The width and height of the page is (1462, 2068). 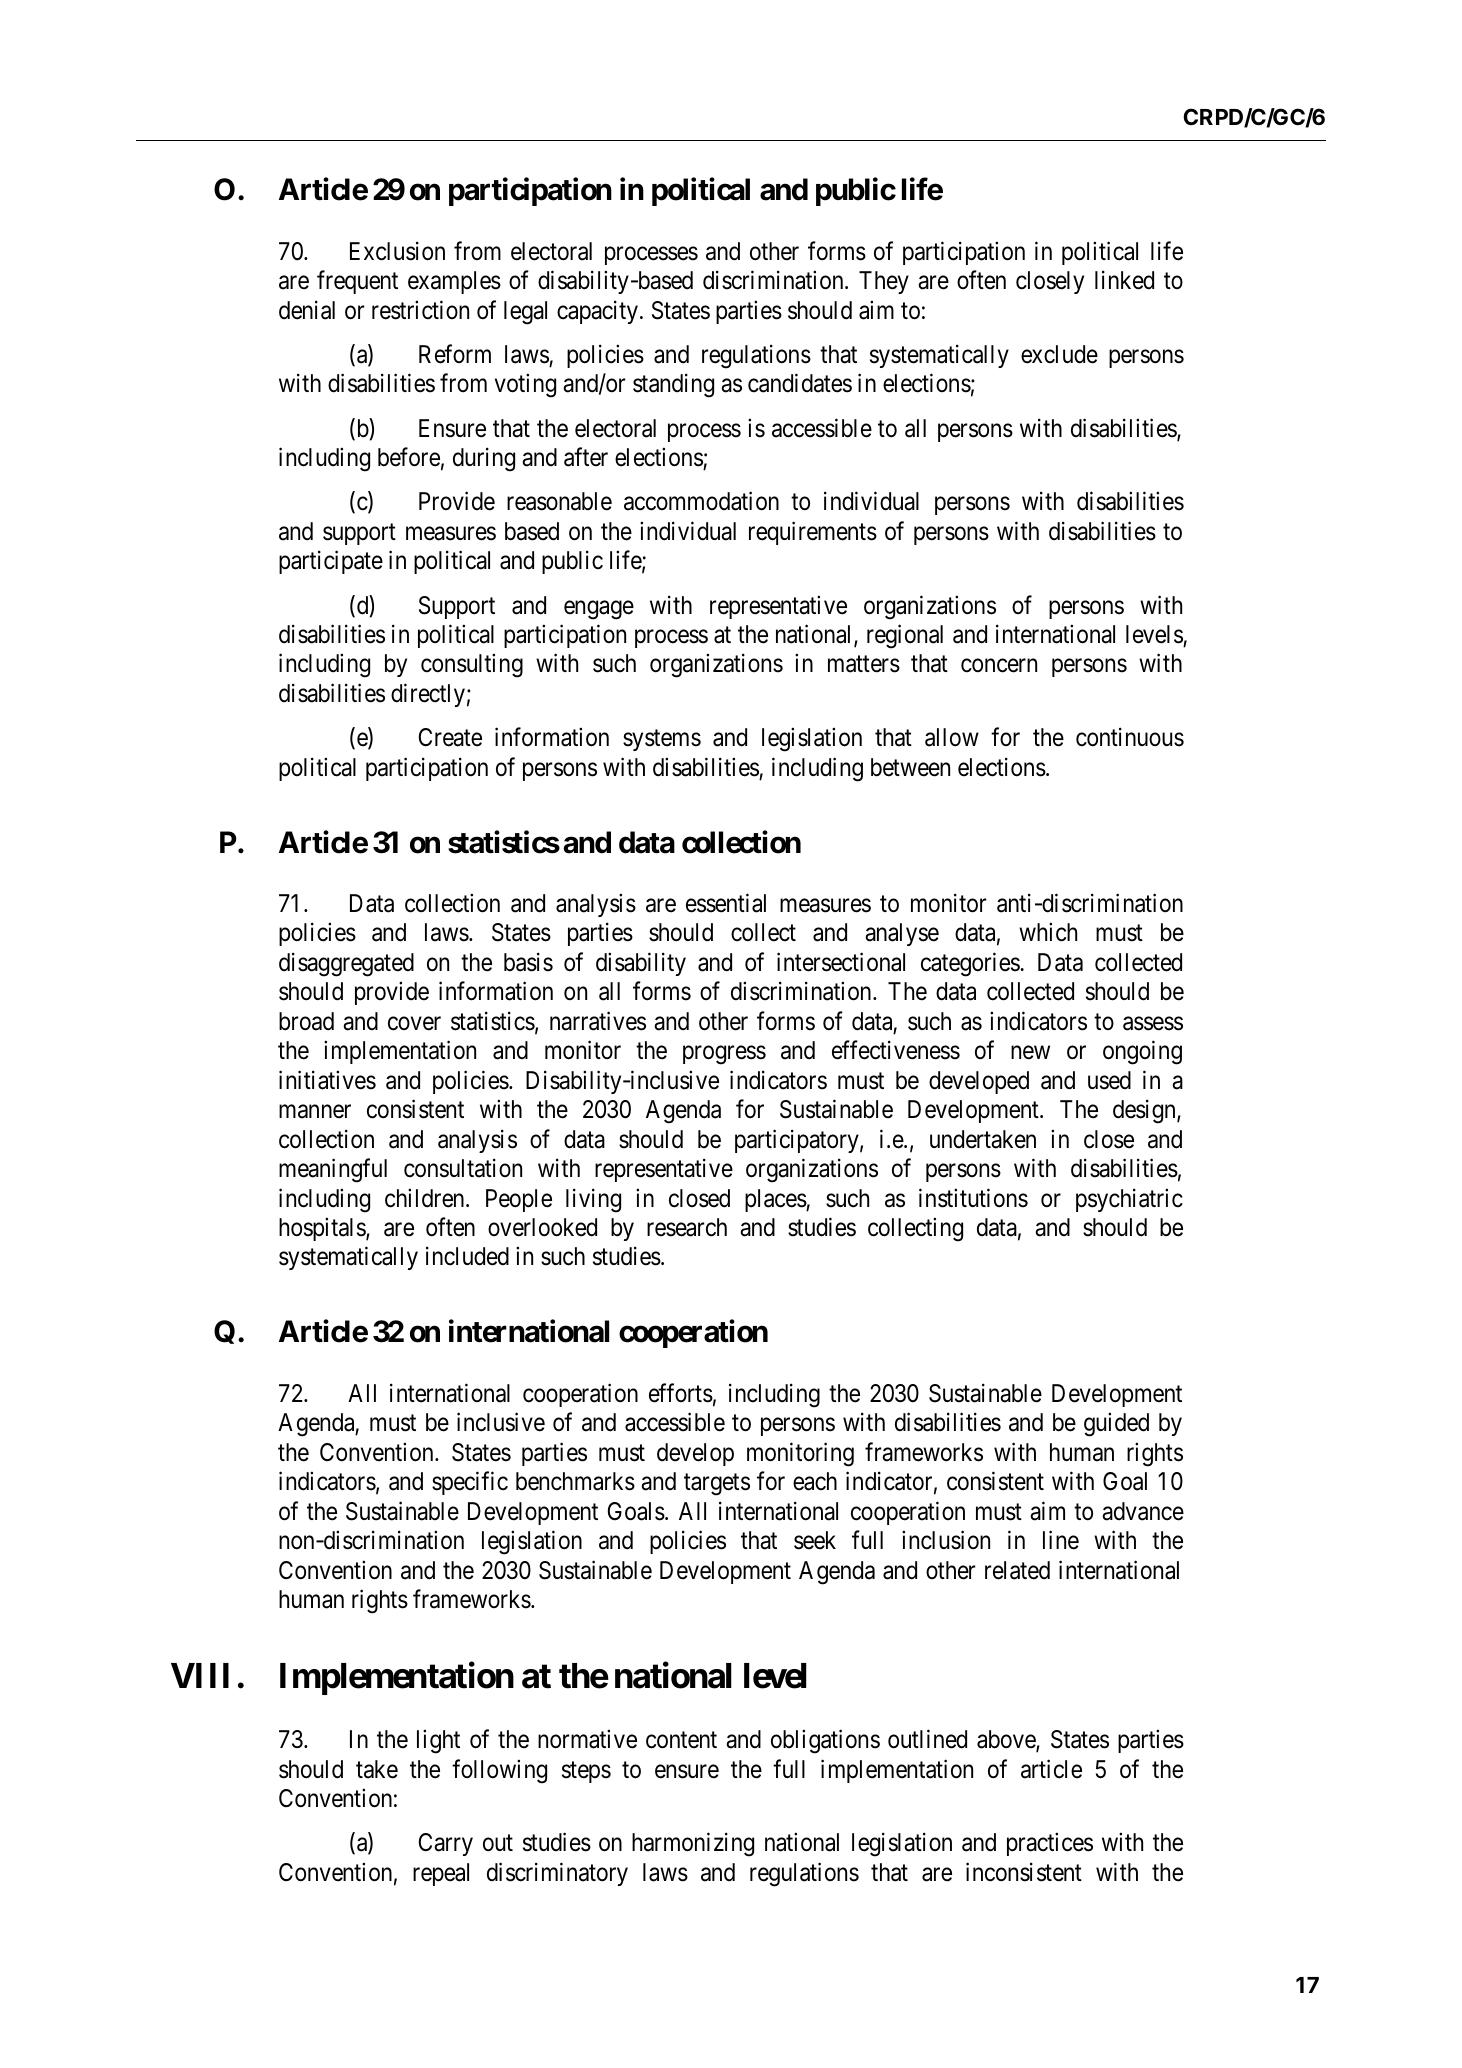 I want to click on allow, so click(x=952, y=737).
